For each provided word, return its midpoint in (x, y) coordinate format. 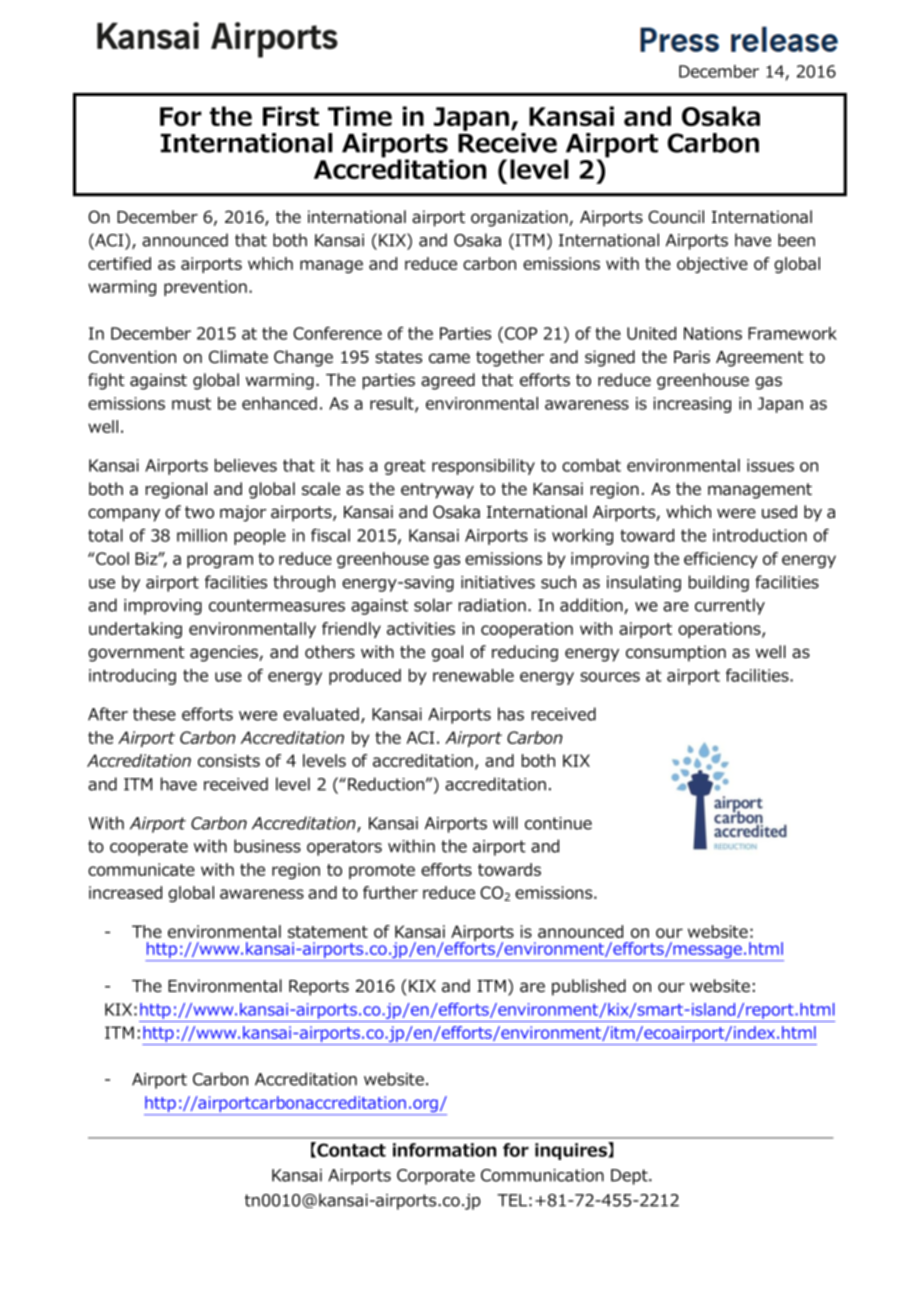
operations (720, 630)
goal (447, 653)
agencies (225, 653)
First (291, 116)
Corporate (436, 1177)
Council (676, 217)
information (444, 1150)
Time (360, 116)
